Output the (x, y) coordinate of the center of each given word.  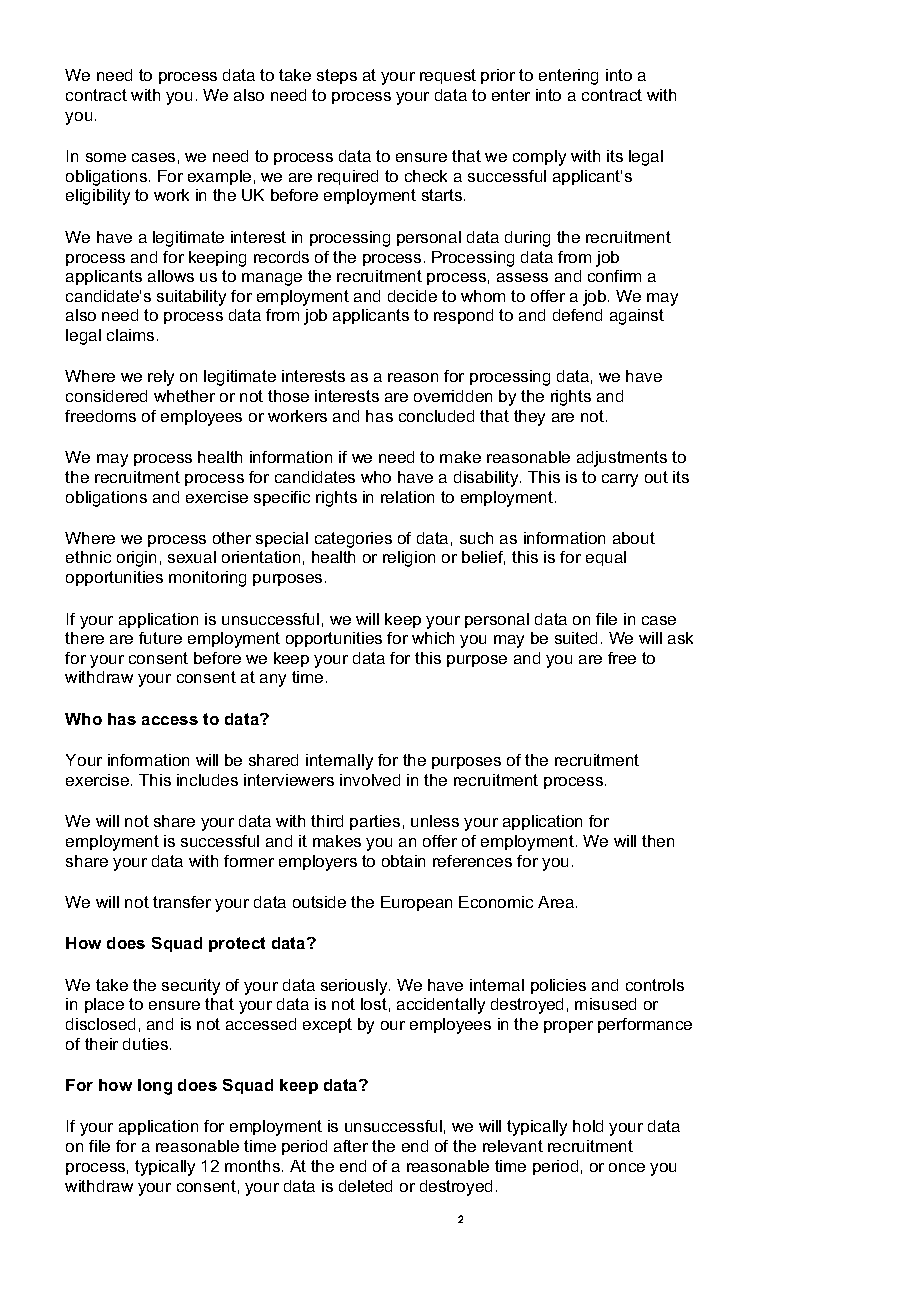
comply (539, 158)
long (155, 1087)
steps (337, 76)
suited (576, 638)
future (160, 638)
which (433, 638)
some (106, 157)
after (351, 1146)
